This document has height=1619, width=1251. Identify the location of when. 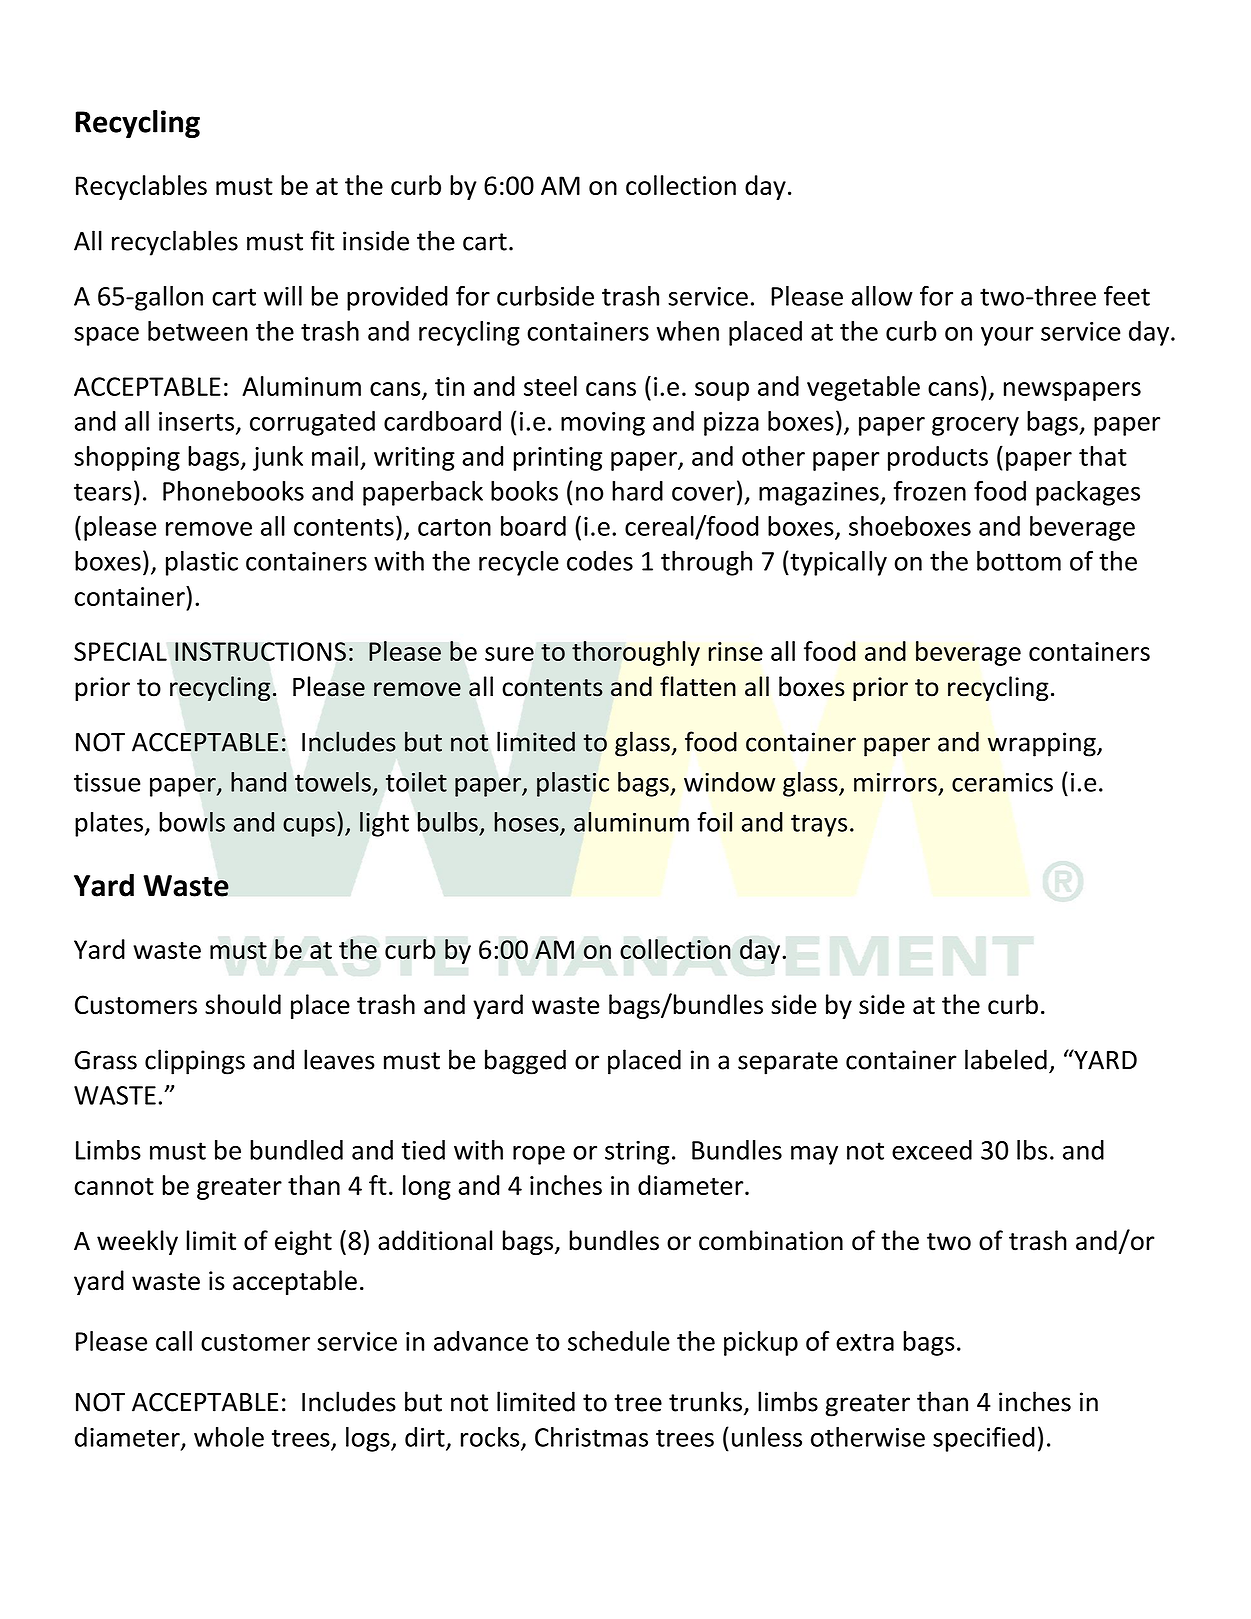
(688, 331).
